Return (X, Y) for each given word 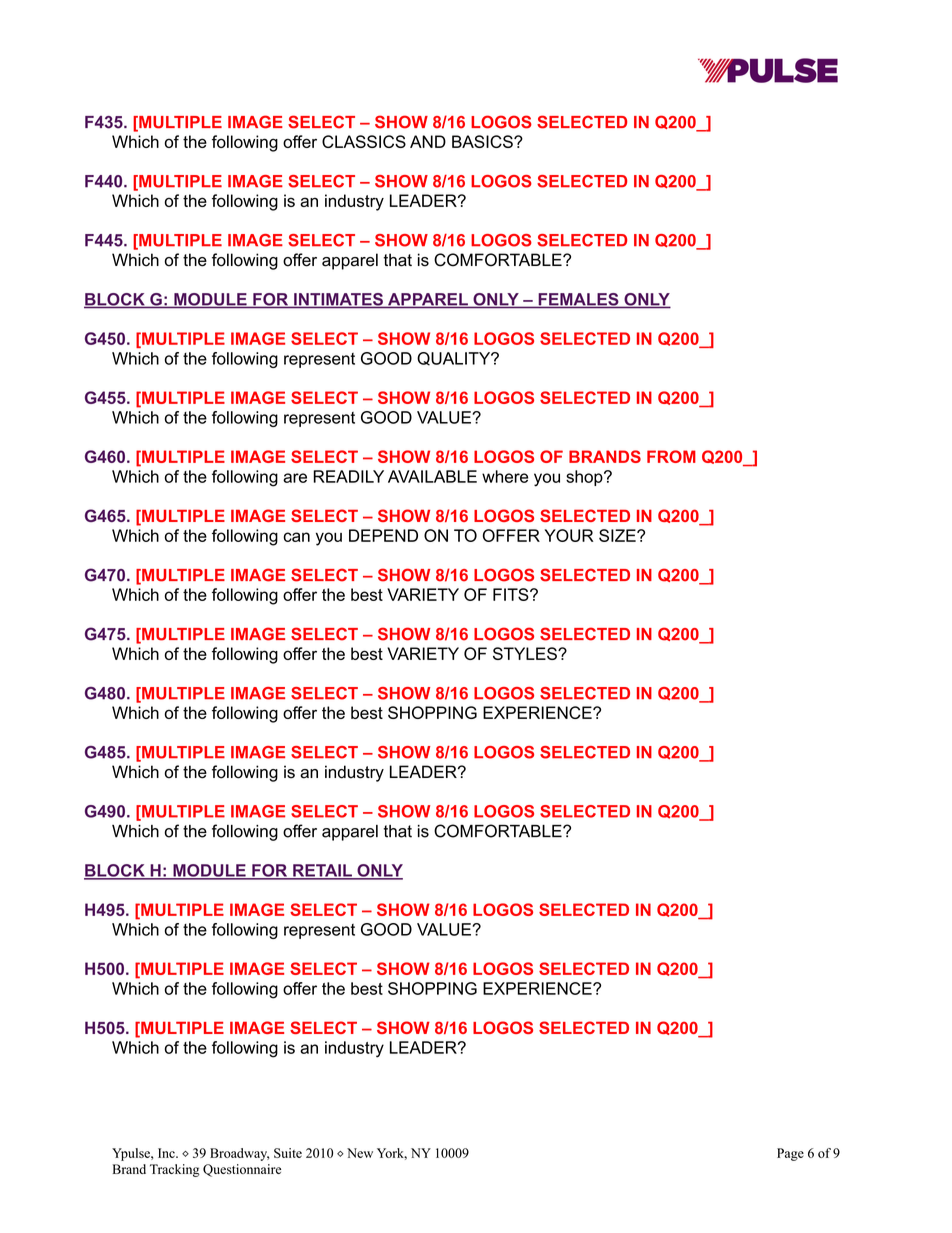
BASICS (483, 141)
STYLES (526, 653)
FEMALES (578, 300)
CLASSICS (364, 141)
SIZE (618, 535)
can (296, 537)
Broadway (239, 1154)
